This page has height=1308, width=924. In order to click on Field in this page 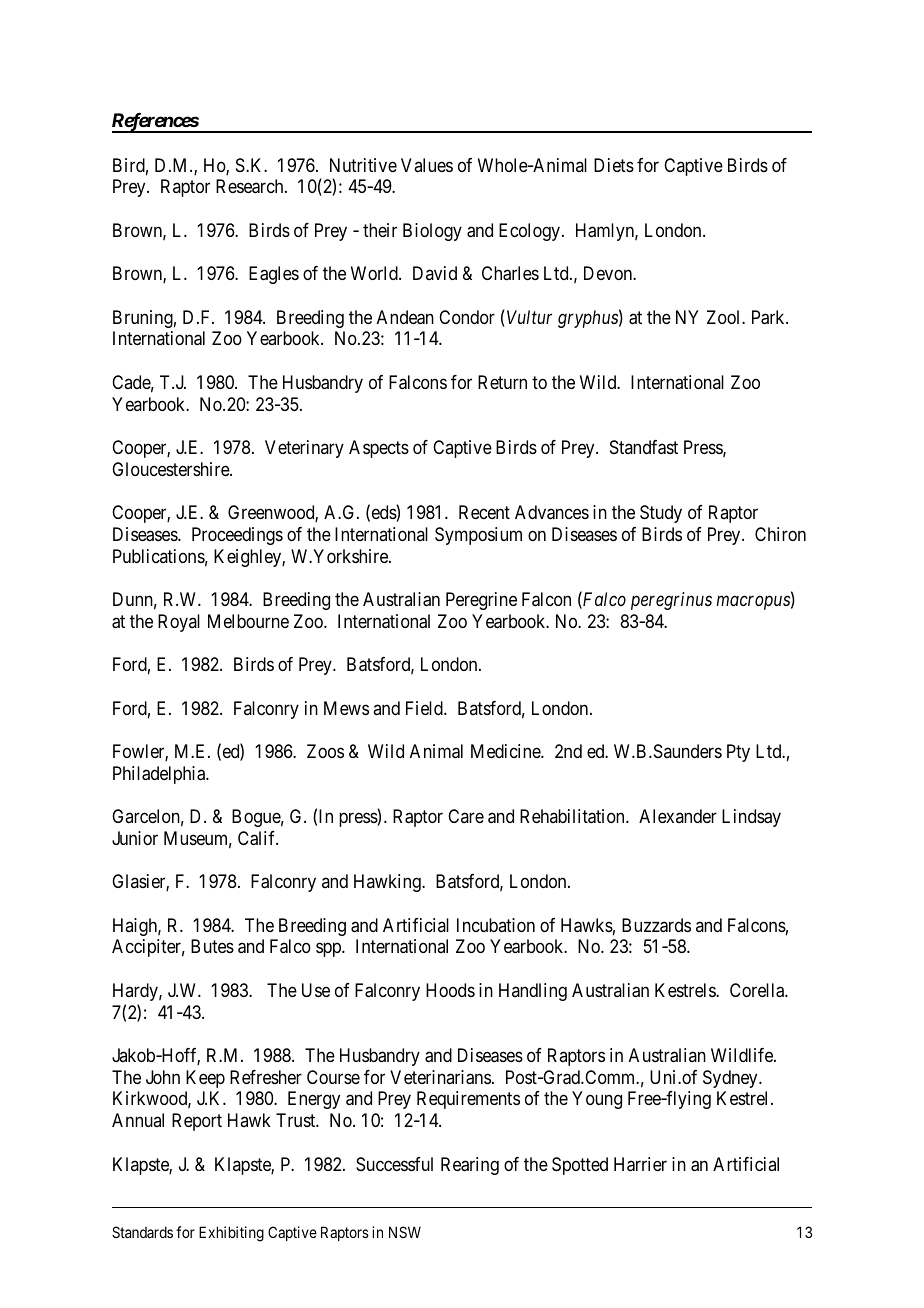, I will do `click(425, 708)`.
